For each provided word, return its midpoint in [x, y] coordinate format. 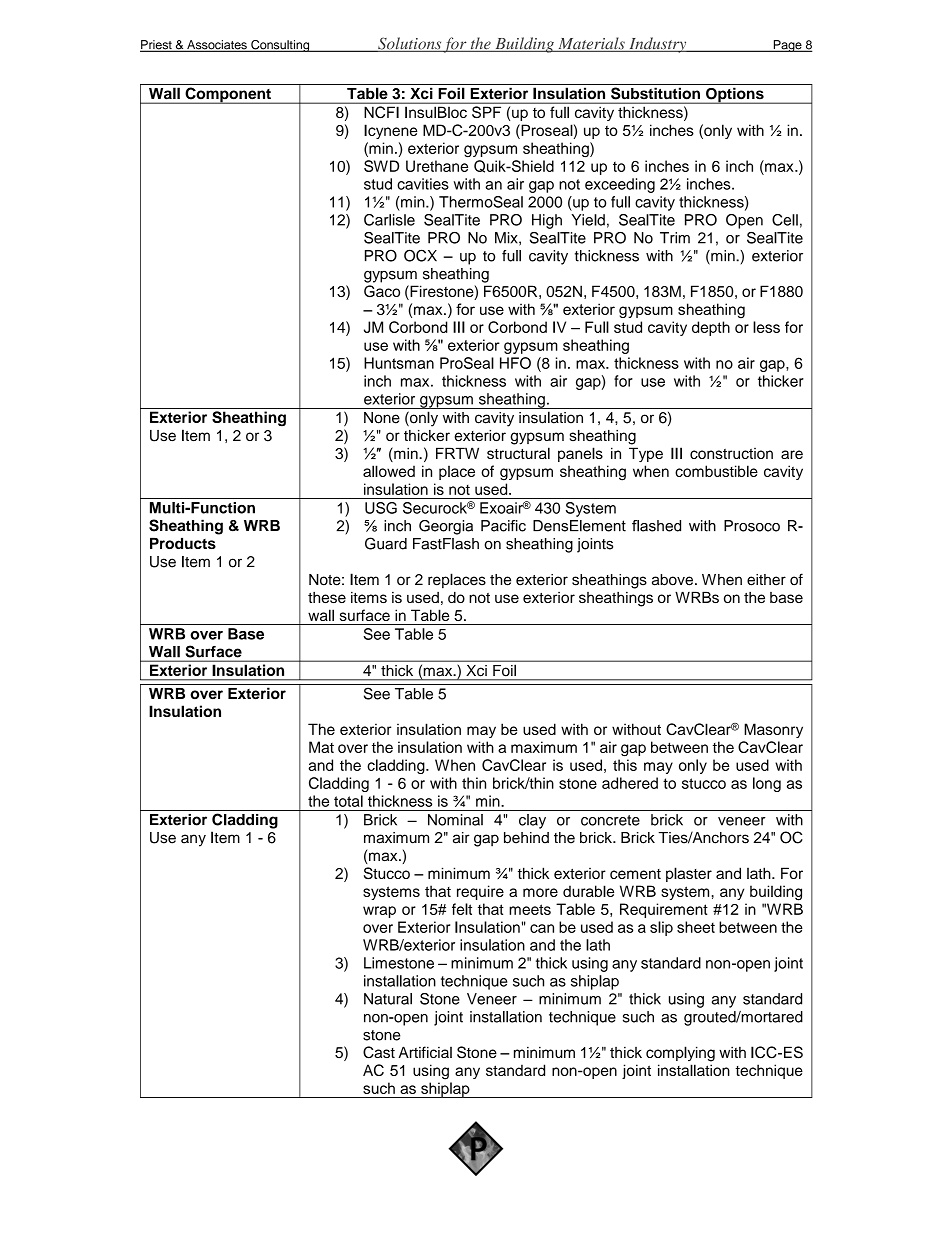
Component [228, 95]
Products [183, 543]
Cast [379, 1052]
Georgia [446, 527]
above [672, 580]
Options [735, 95]
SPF [486, 112]
